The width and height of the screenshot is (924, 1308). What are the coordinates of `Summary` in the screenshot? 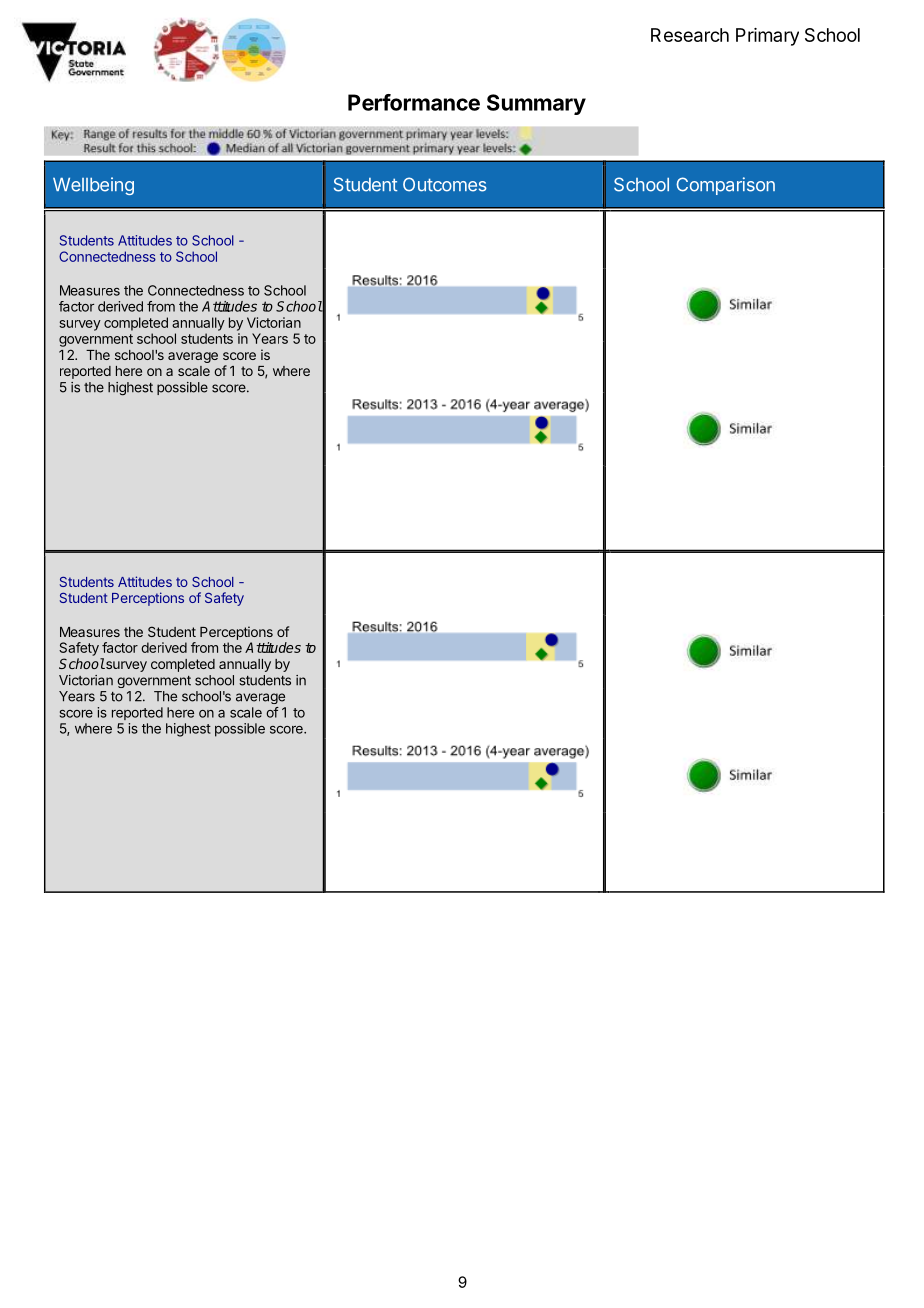 It's located at (536, 104).
